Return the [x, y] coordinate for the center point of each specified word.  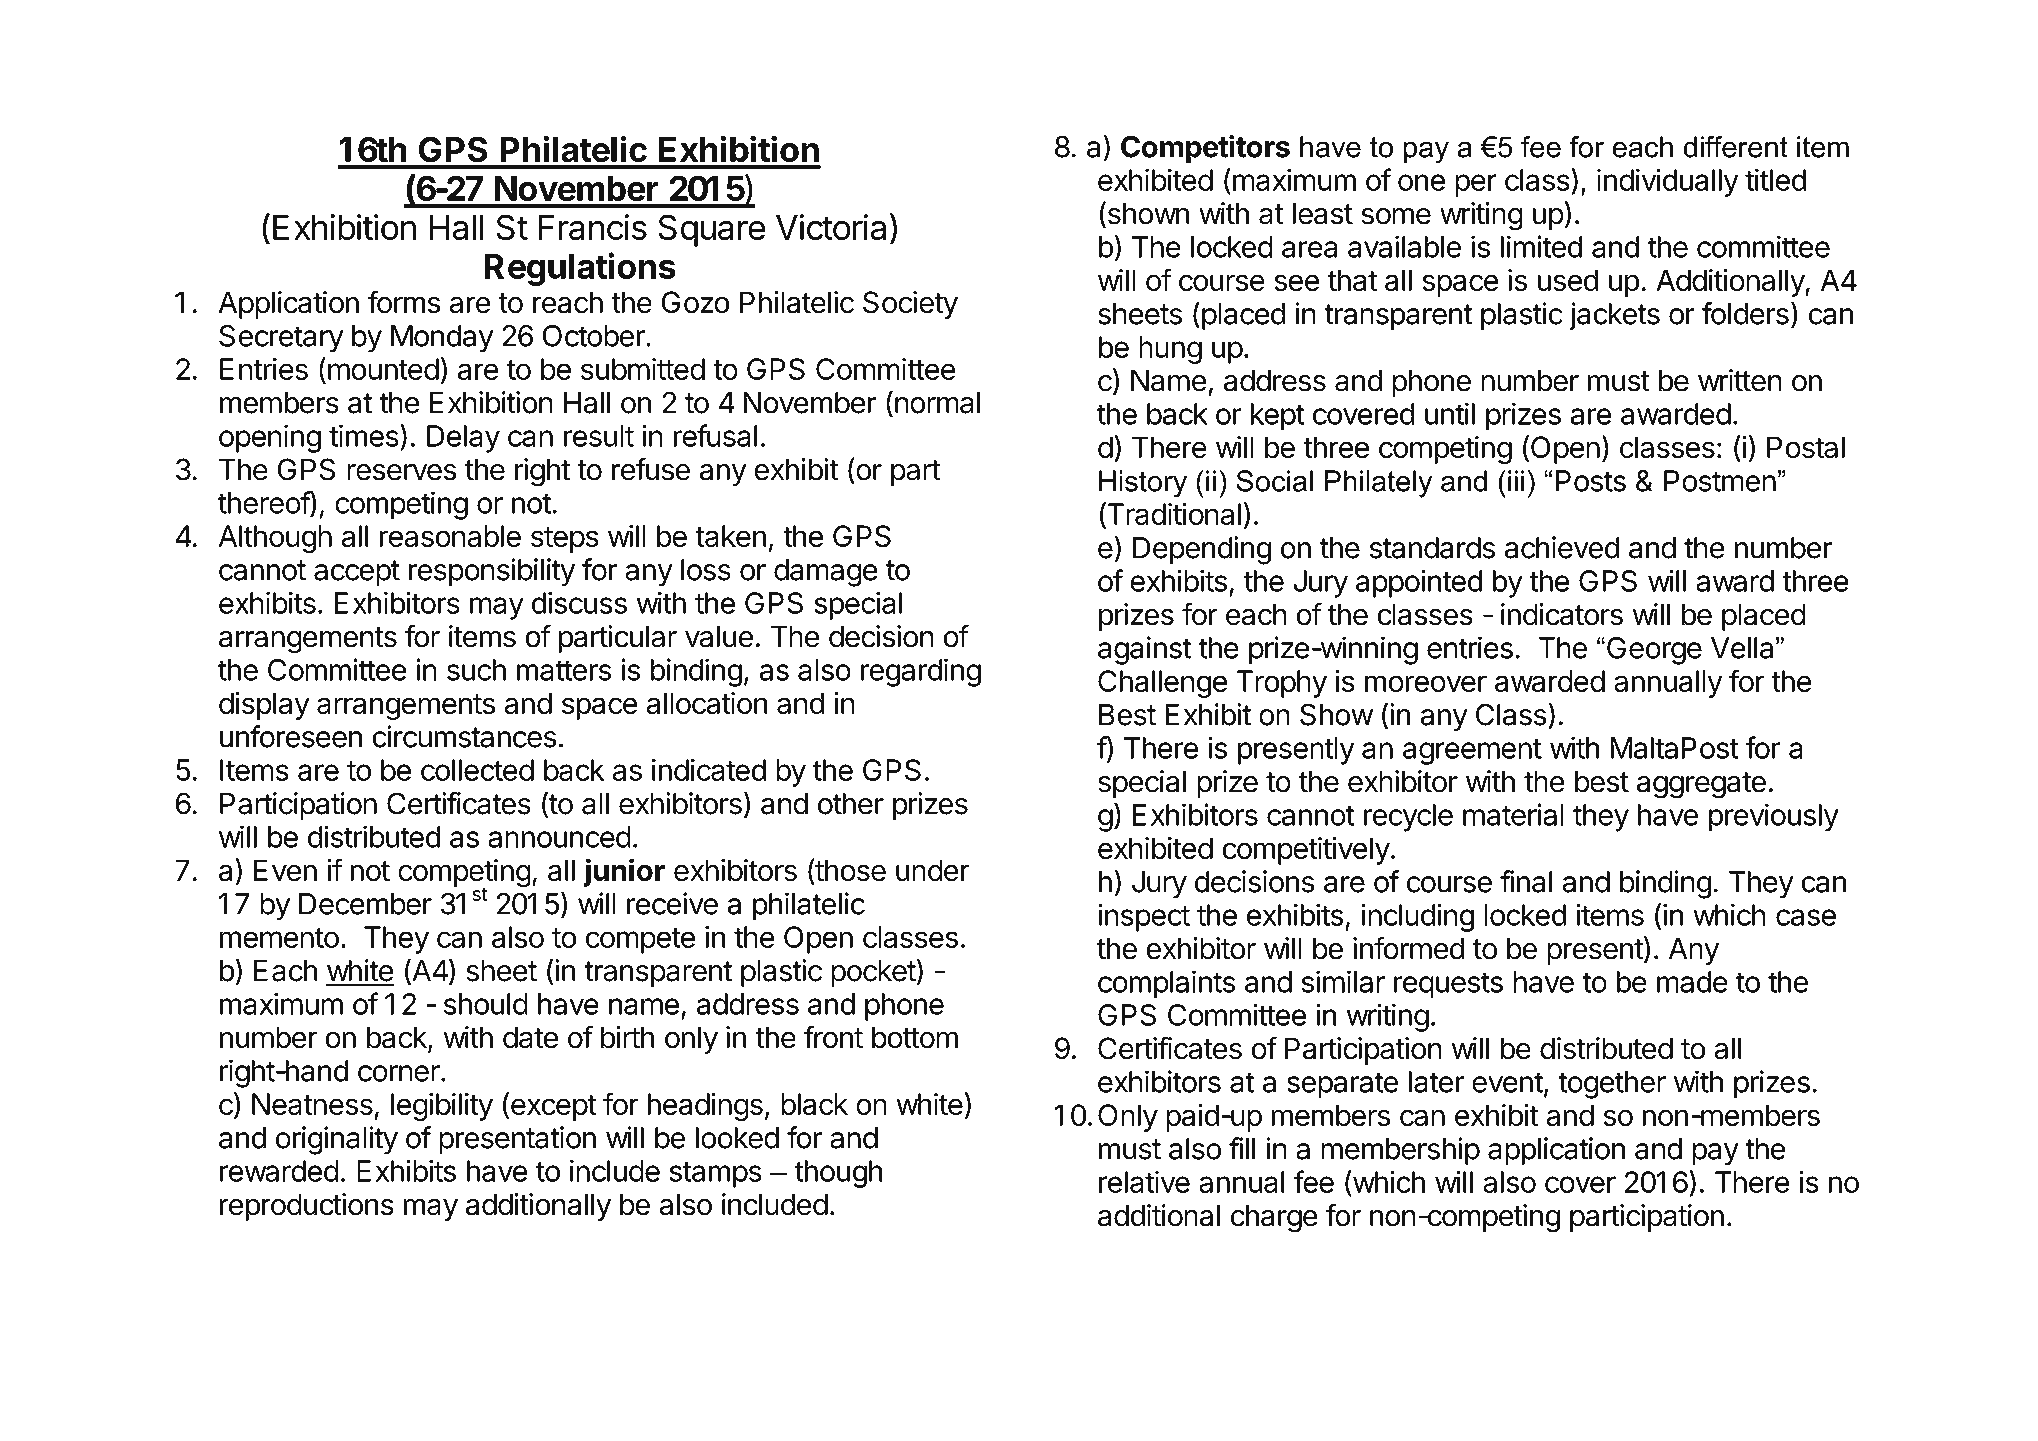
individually [1668, 182]
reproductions [307, 1207]
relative [1144, 1182]
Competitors [1205, 149]
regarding [921, 672]
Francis [592, 227]
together [1612, 1085]
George [1654, 651]
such [476, 670]
